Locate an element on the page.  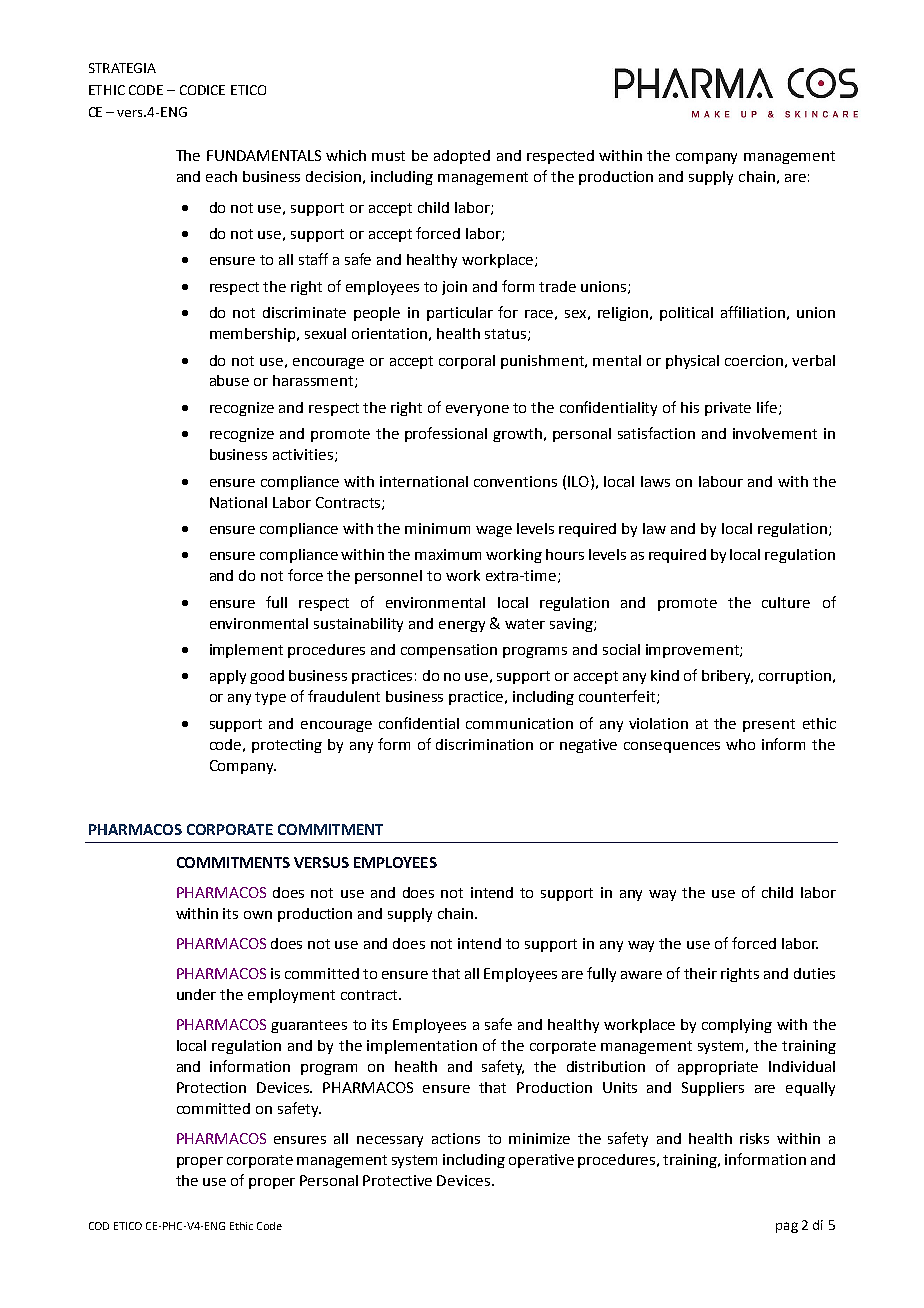
who is located at coordinates (740, 744).
